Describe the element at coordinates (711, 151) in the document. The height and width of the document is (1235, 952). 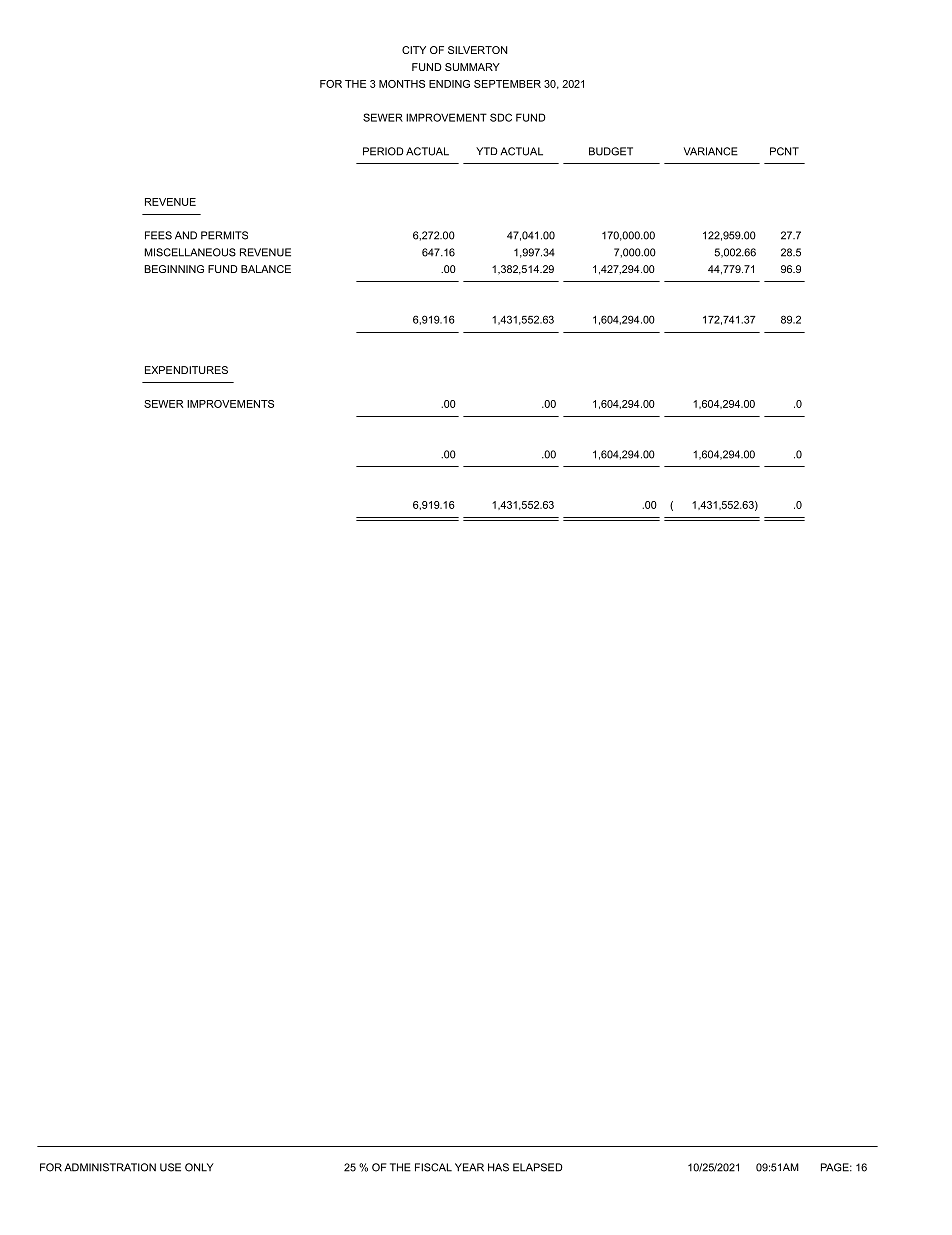
I see `VARIANCE` at that location.
